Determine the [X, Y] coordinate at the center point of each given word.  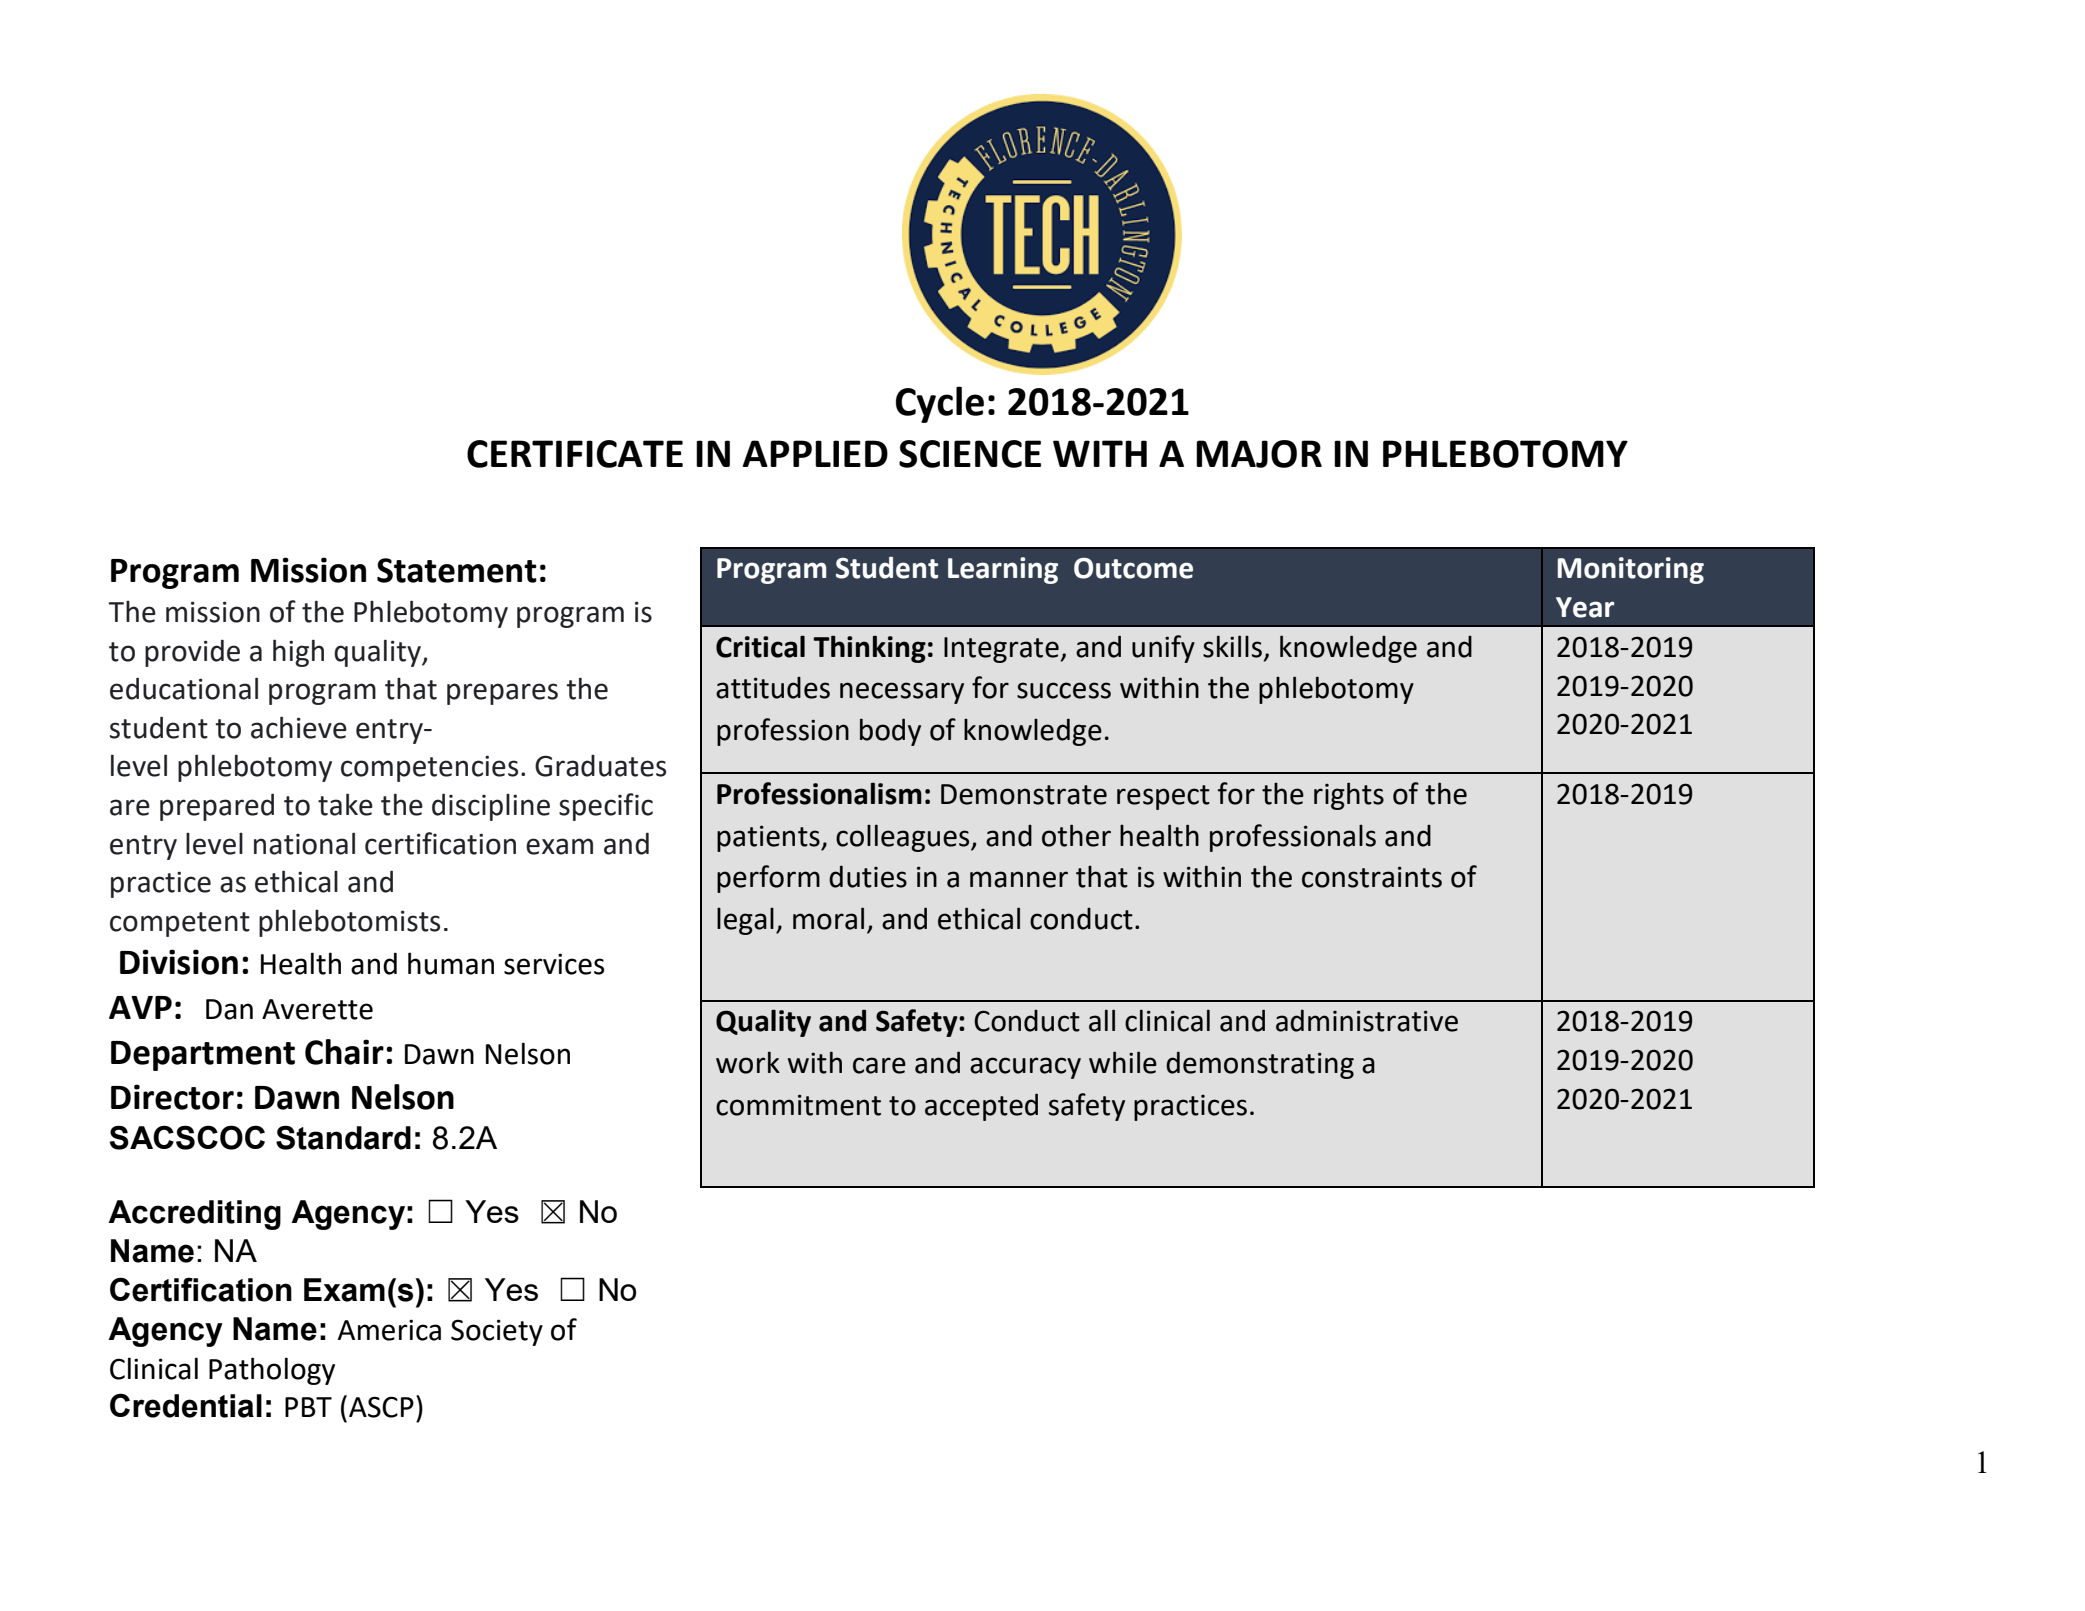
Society [497, 1332]
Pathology [272, 1371]
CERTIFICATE [575, 454]
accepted [981, 1107]
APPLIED [815, 453]
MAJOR [1259, 454]
